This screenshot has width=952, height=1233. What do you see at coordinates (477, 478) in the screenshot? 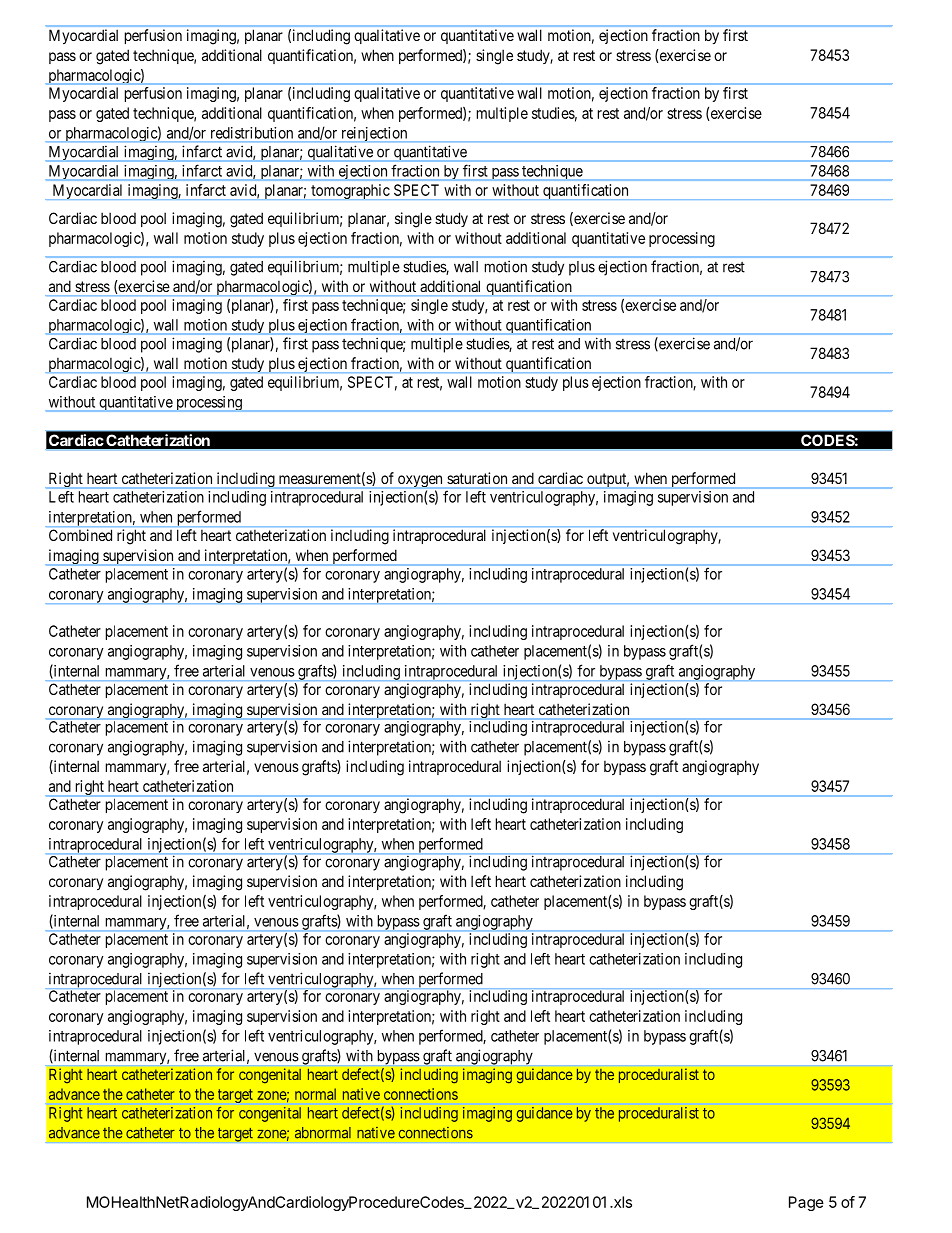
I see `saturation` at bounding box center [477, 478].
